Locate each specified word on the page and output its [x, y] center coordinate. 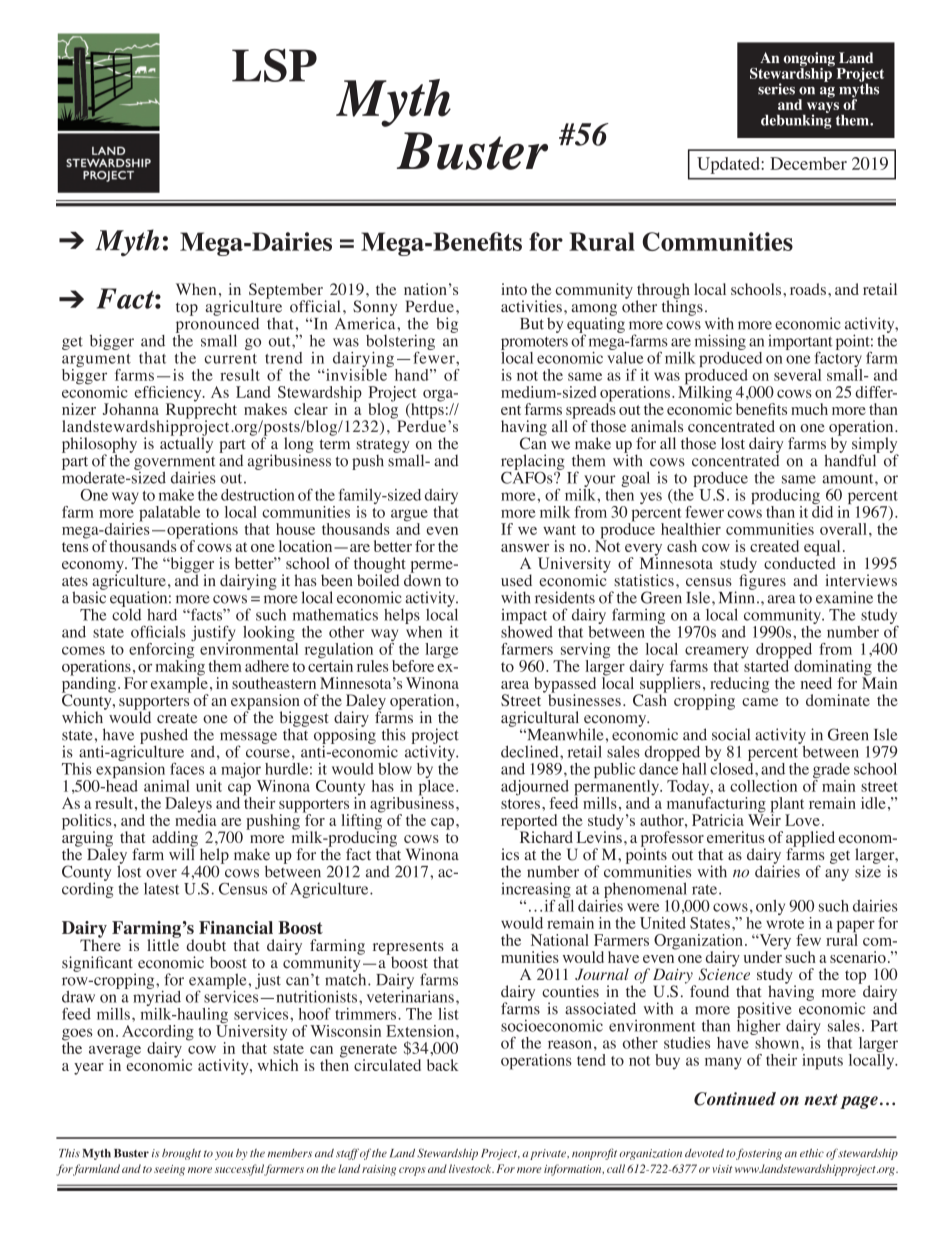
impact [524, 616]
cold [126, 613]
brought [181, 1154]
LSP [274, 65]
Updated [729, 165]
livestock [471, 1168]
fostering [758, 1154]
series [776, 89]
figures [762, 581]
